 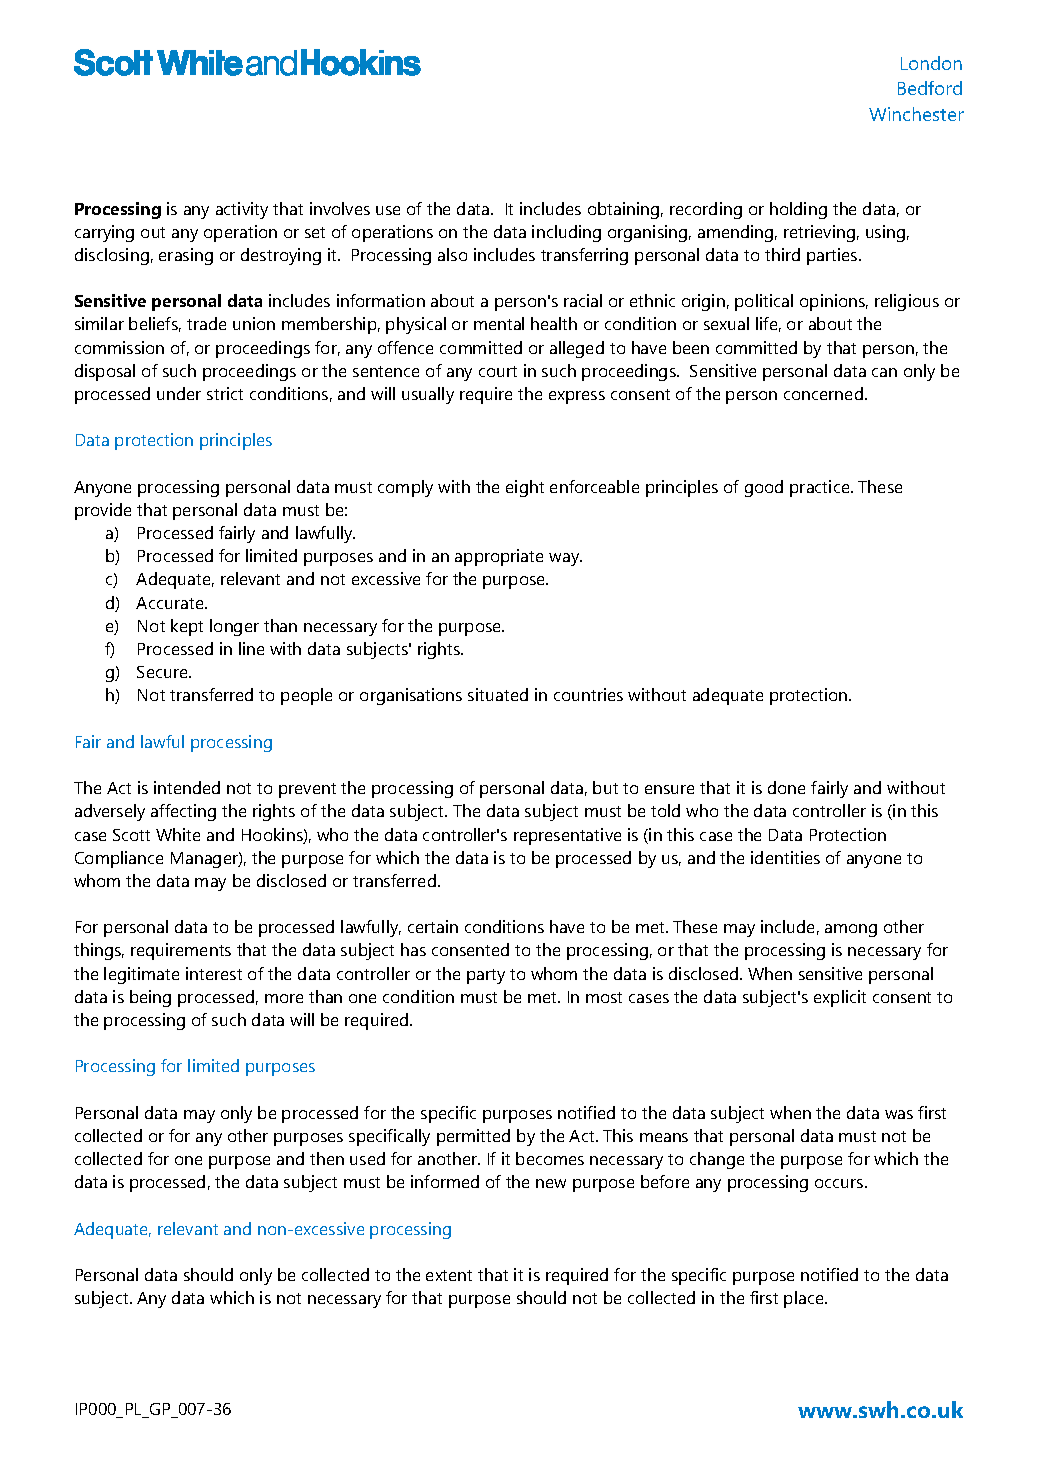 What do you see at coordinates (821, 488) in the document?
I see `practice` at bounding box center [821, 488].
